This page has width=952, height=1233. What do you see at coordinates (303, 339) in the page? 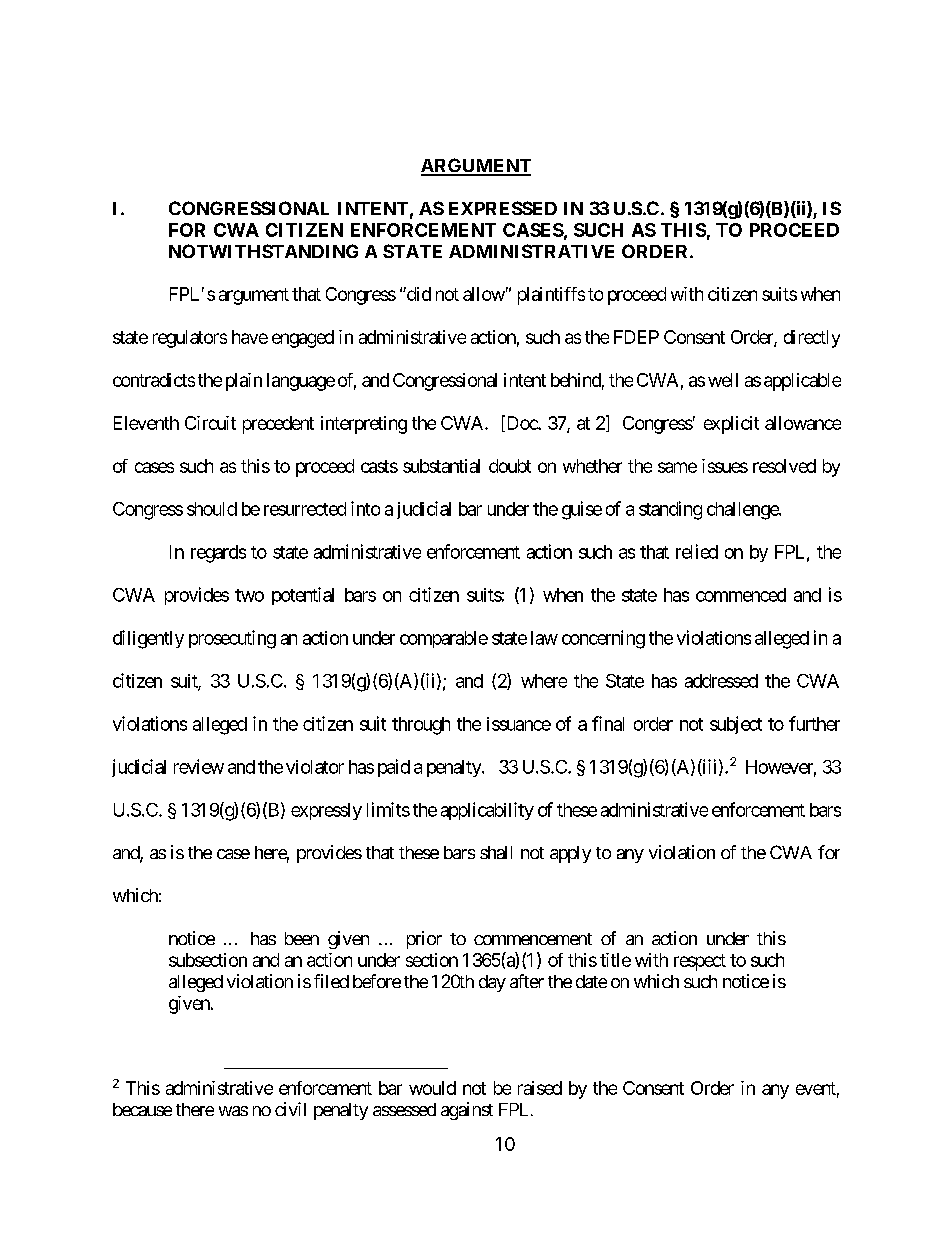
I see `engaged` at bounding box center [303, 339].
